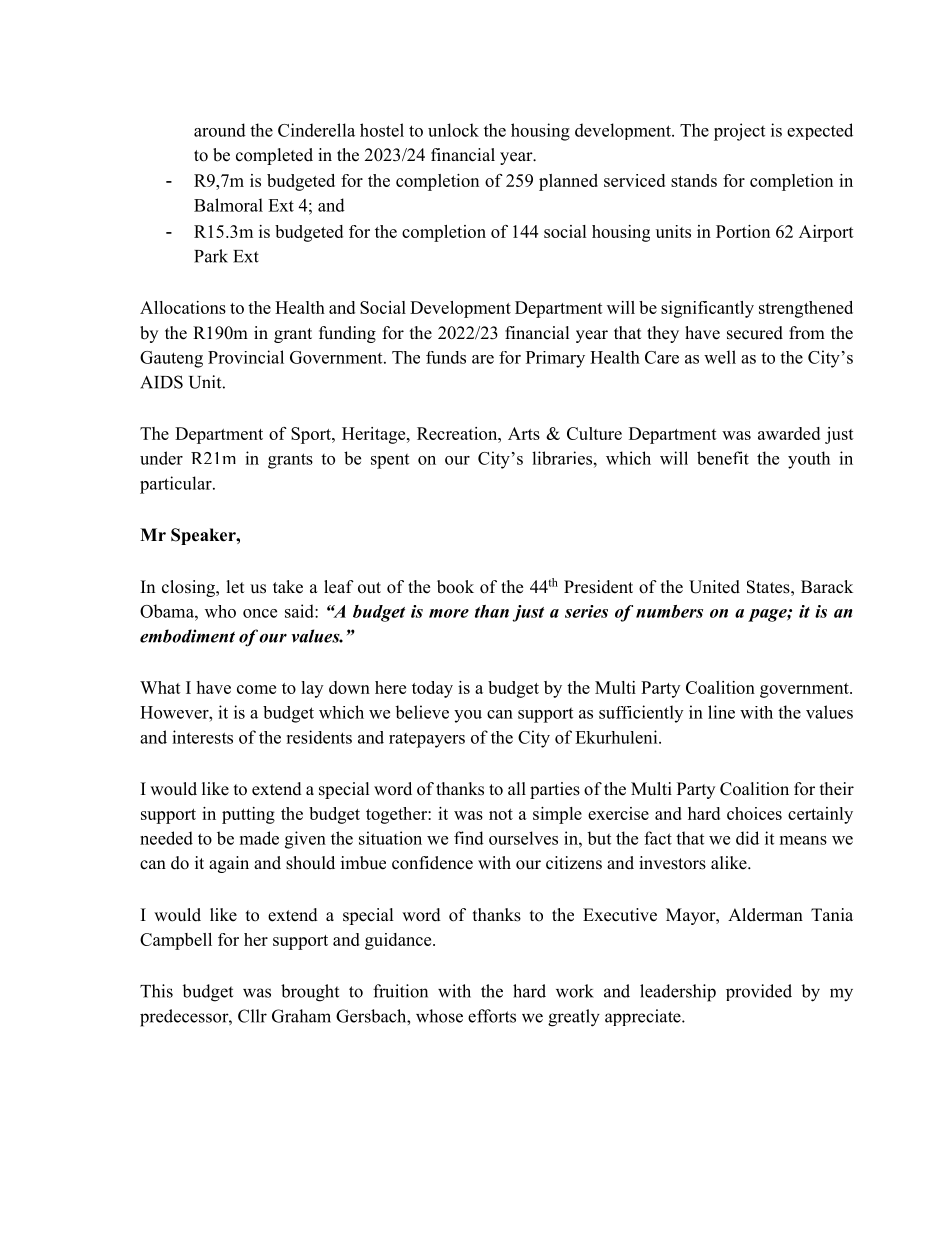 This document has height=1233, width=952. Describe the element at coordinates (246, 357) in the document. I see `Provincial` at that location.
